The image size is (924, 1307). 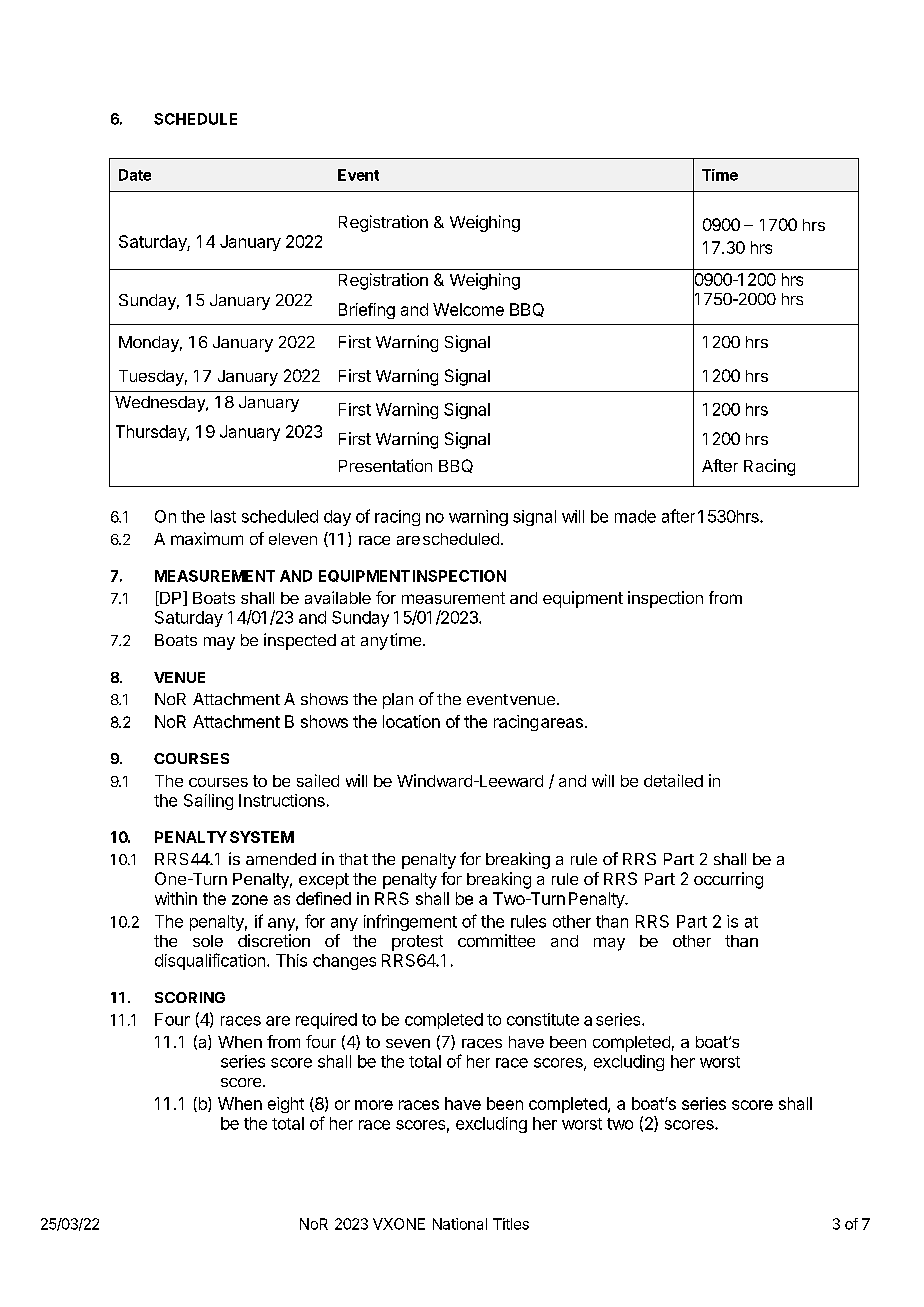 I want to click on Wednesday, so click(x=161, y=404).
